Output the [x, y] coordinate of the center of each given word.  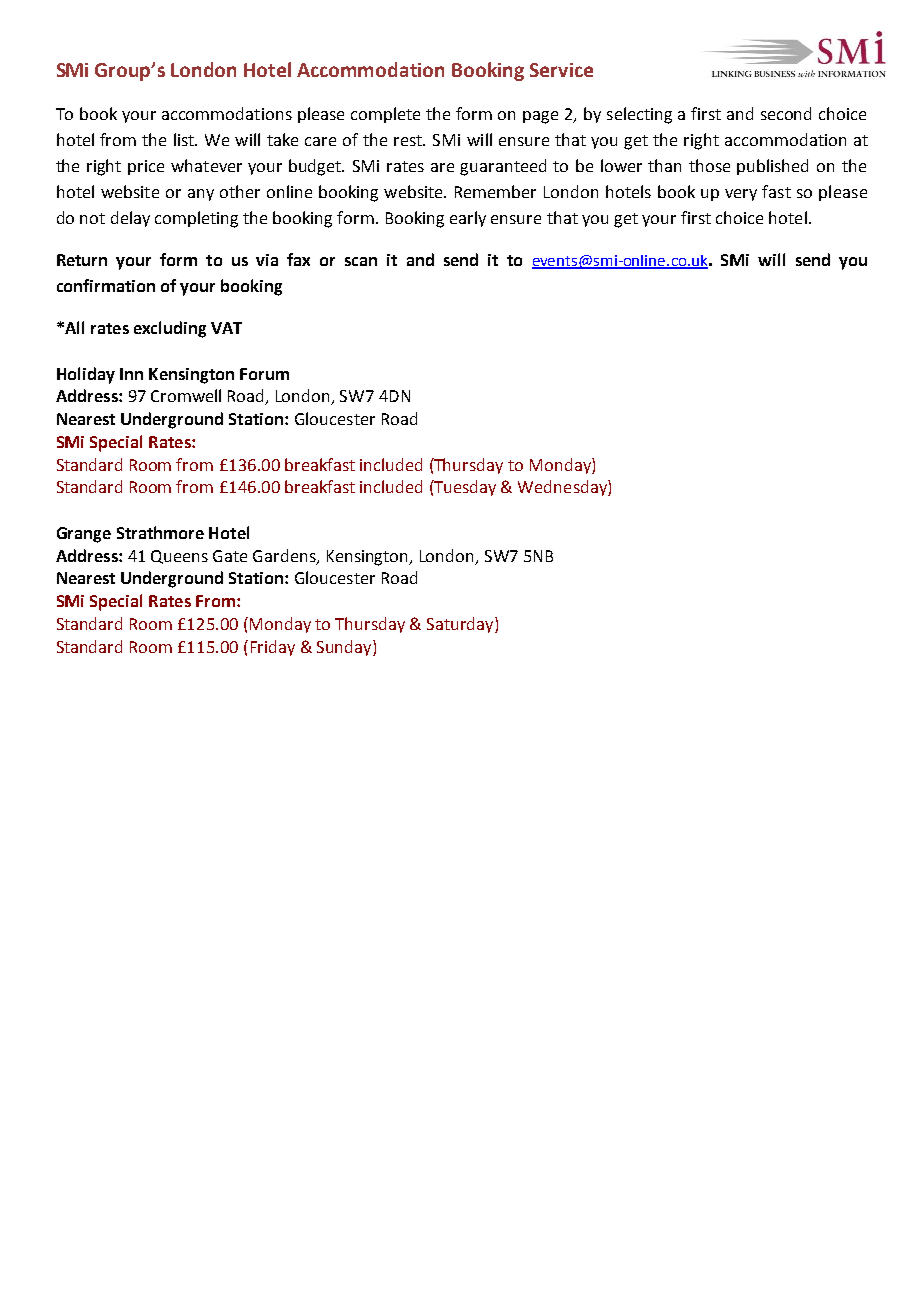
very [741, 195]
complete [385, 115]
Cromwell [186, 395]
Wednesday [563, 488]
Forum [264, 374]
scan [361, 261]
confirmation [106, 285]
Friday [273, 648]
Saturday [461, 625]
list [185, 139]
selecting [639, 115]
